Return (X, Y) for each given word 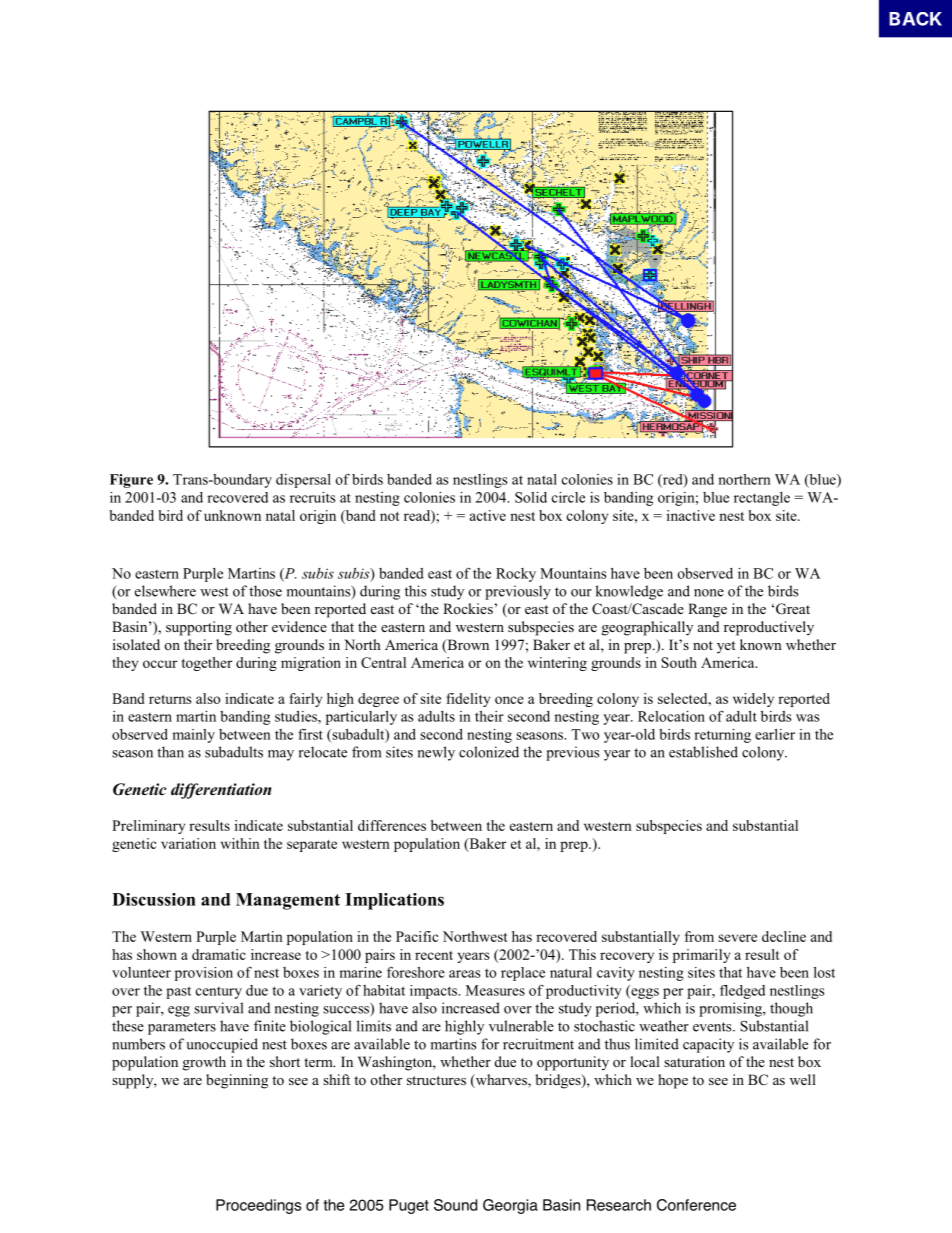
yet (726, 647)
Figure (131, 481)
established (703, 752)
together (206, 664)
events (713, 1027)
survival (218, 1008)
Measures (495, 990)
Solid (531, 497)
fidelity (468, 700)
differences (392, 825)
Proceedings (258, 1206)
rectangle (762, 499)
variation (188, 843)
